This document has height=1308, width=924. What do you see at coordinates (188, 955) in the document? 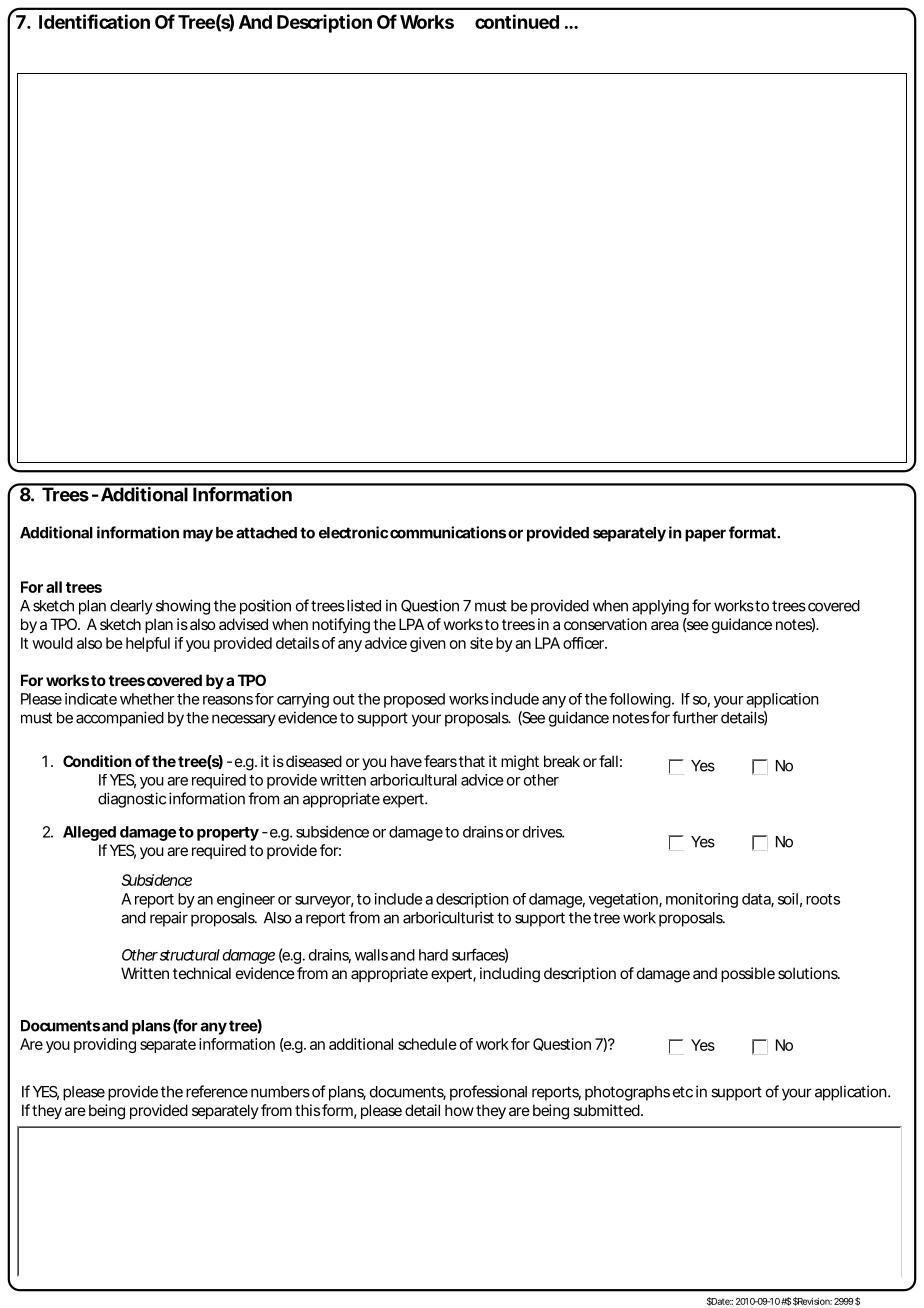
I see `structural` at bounding box center [188, 955].
